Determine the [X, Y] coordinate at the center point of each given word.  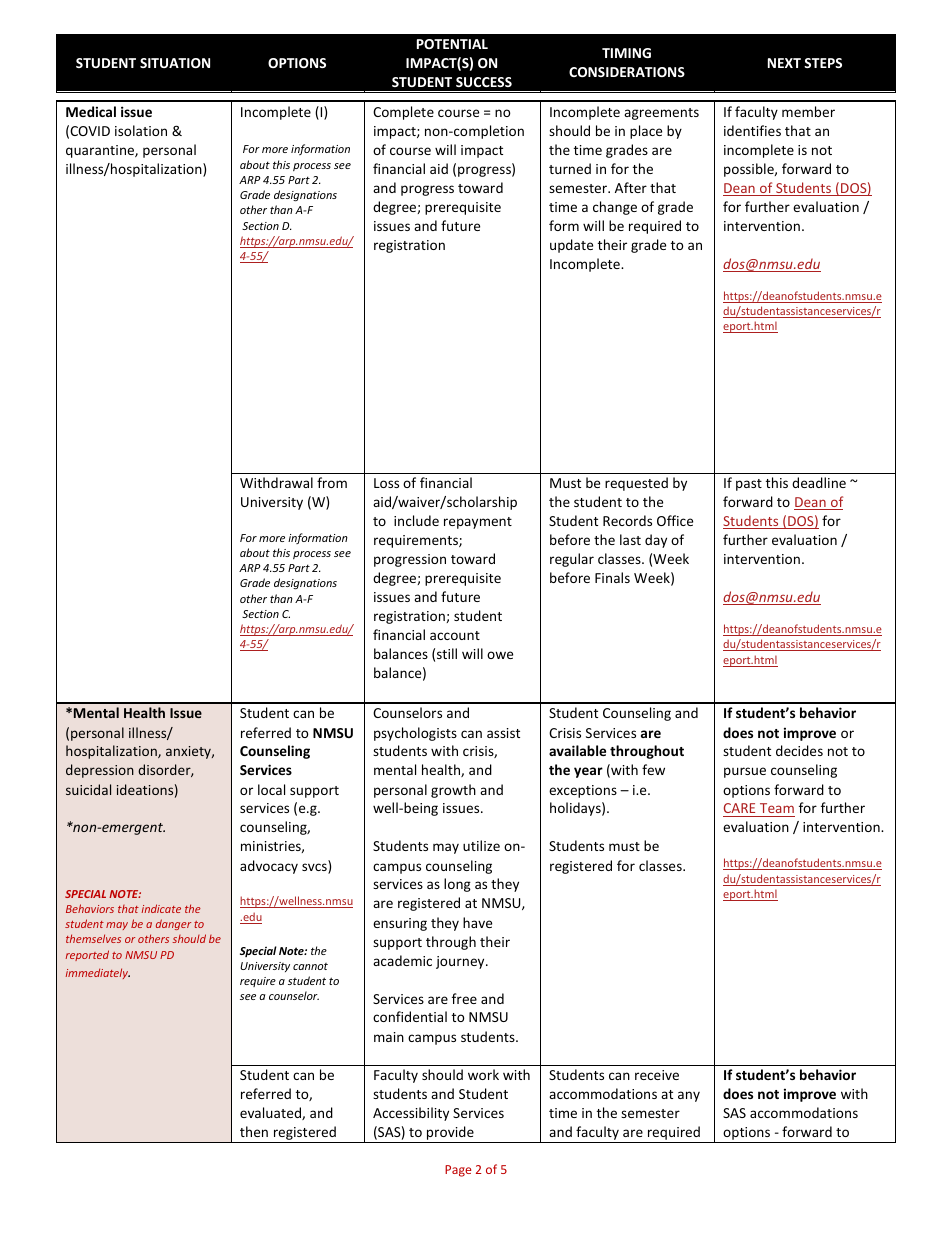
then [254, 1131]
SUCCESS [484, 82]
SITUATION [175, 63]
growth [453, 791]
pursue [745, 772]
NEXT [784, 63]
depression [100, 771]
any [689, 1096]
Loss [386, 483]
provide [450, 1134]
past [749, 485]
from [332, 482]
